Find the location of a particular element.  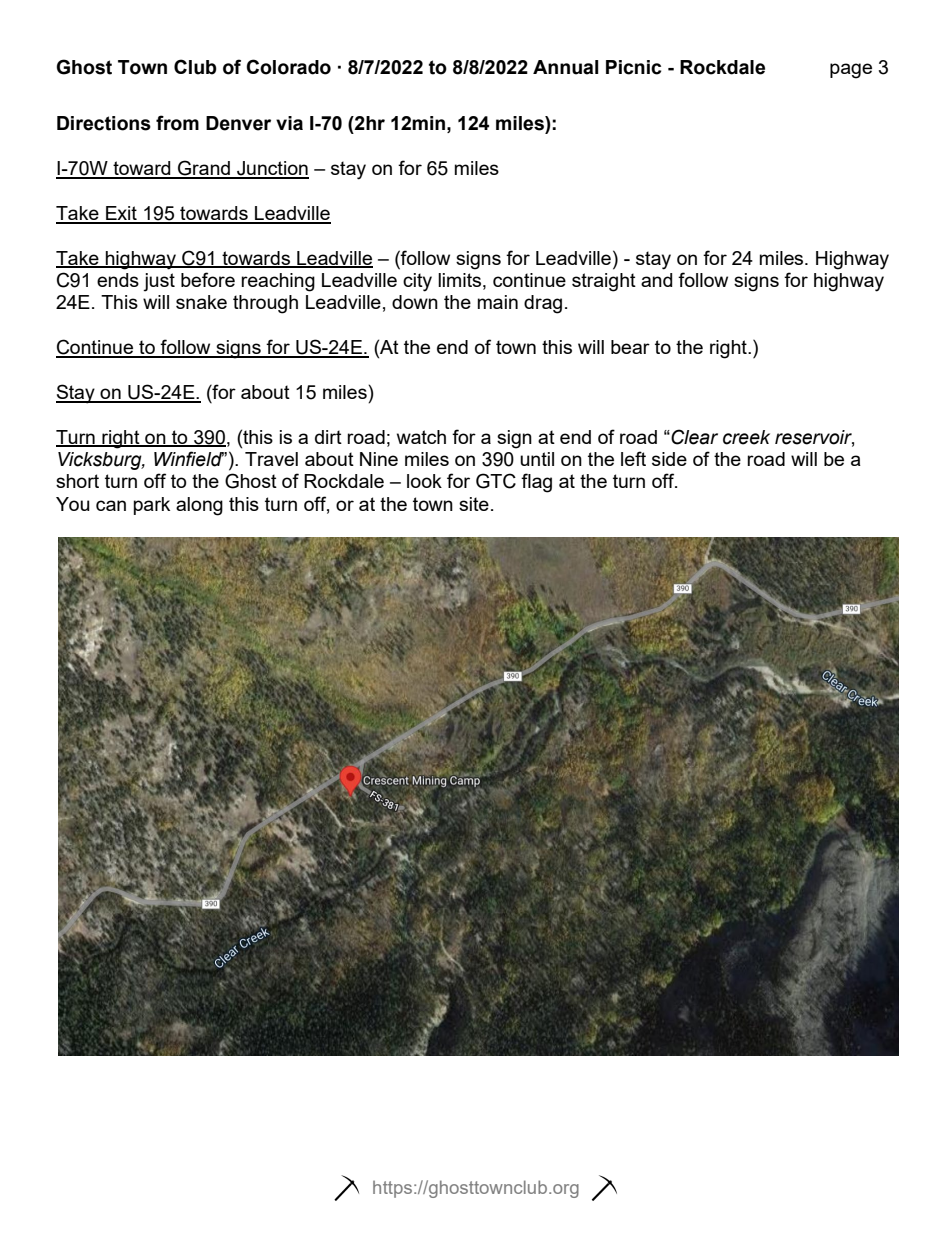

bear is located at coordinates (630, 347).
